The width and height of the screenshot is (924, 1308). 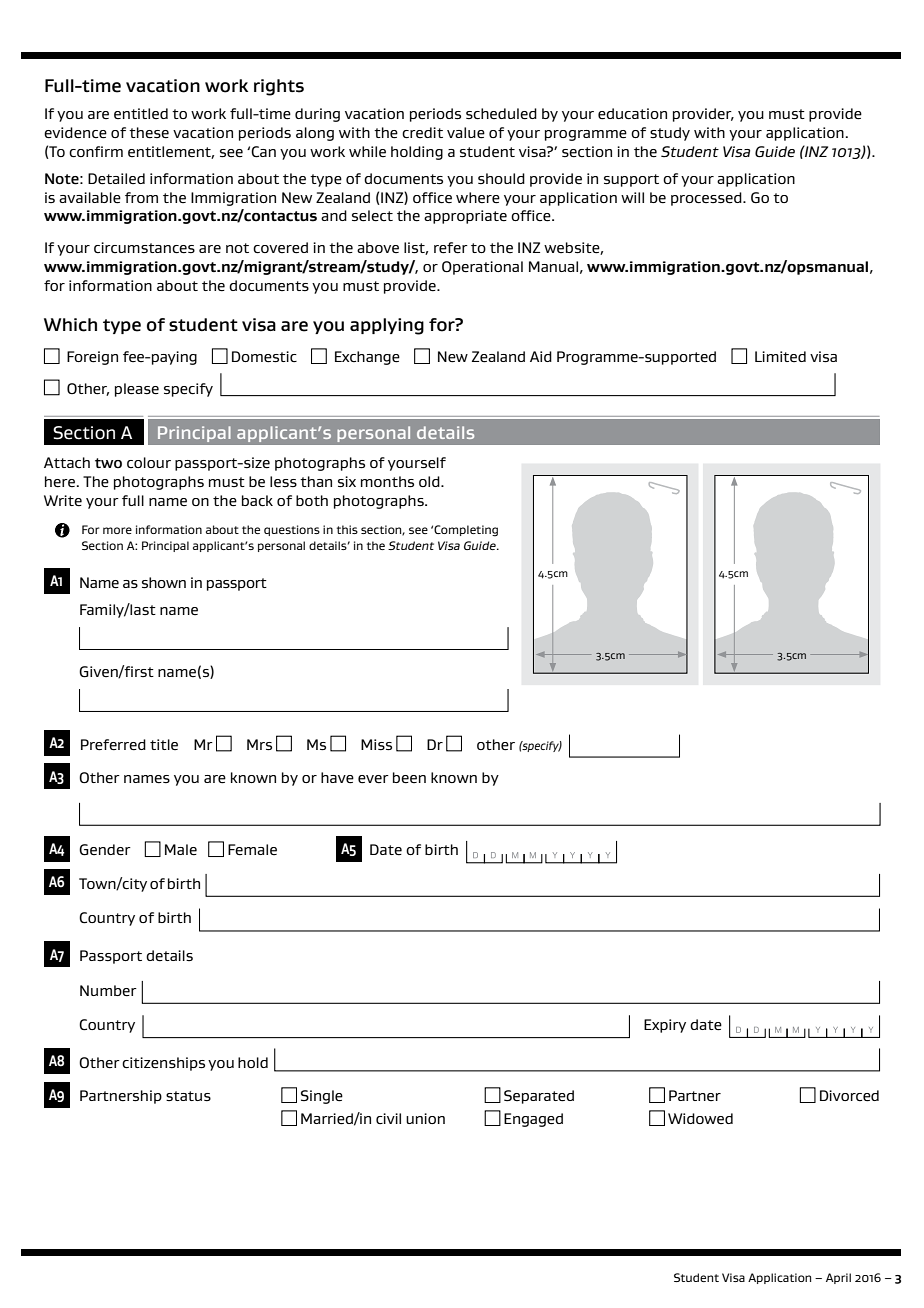 What do you see at coordinates (108, 991) in the screenshot?
I see `Number` at bounding box center [108, 991].
